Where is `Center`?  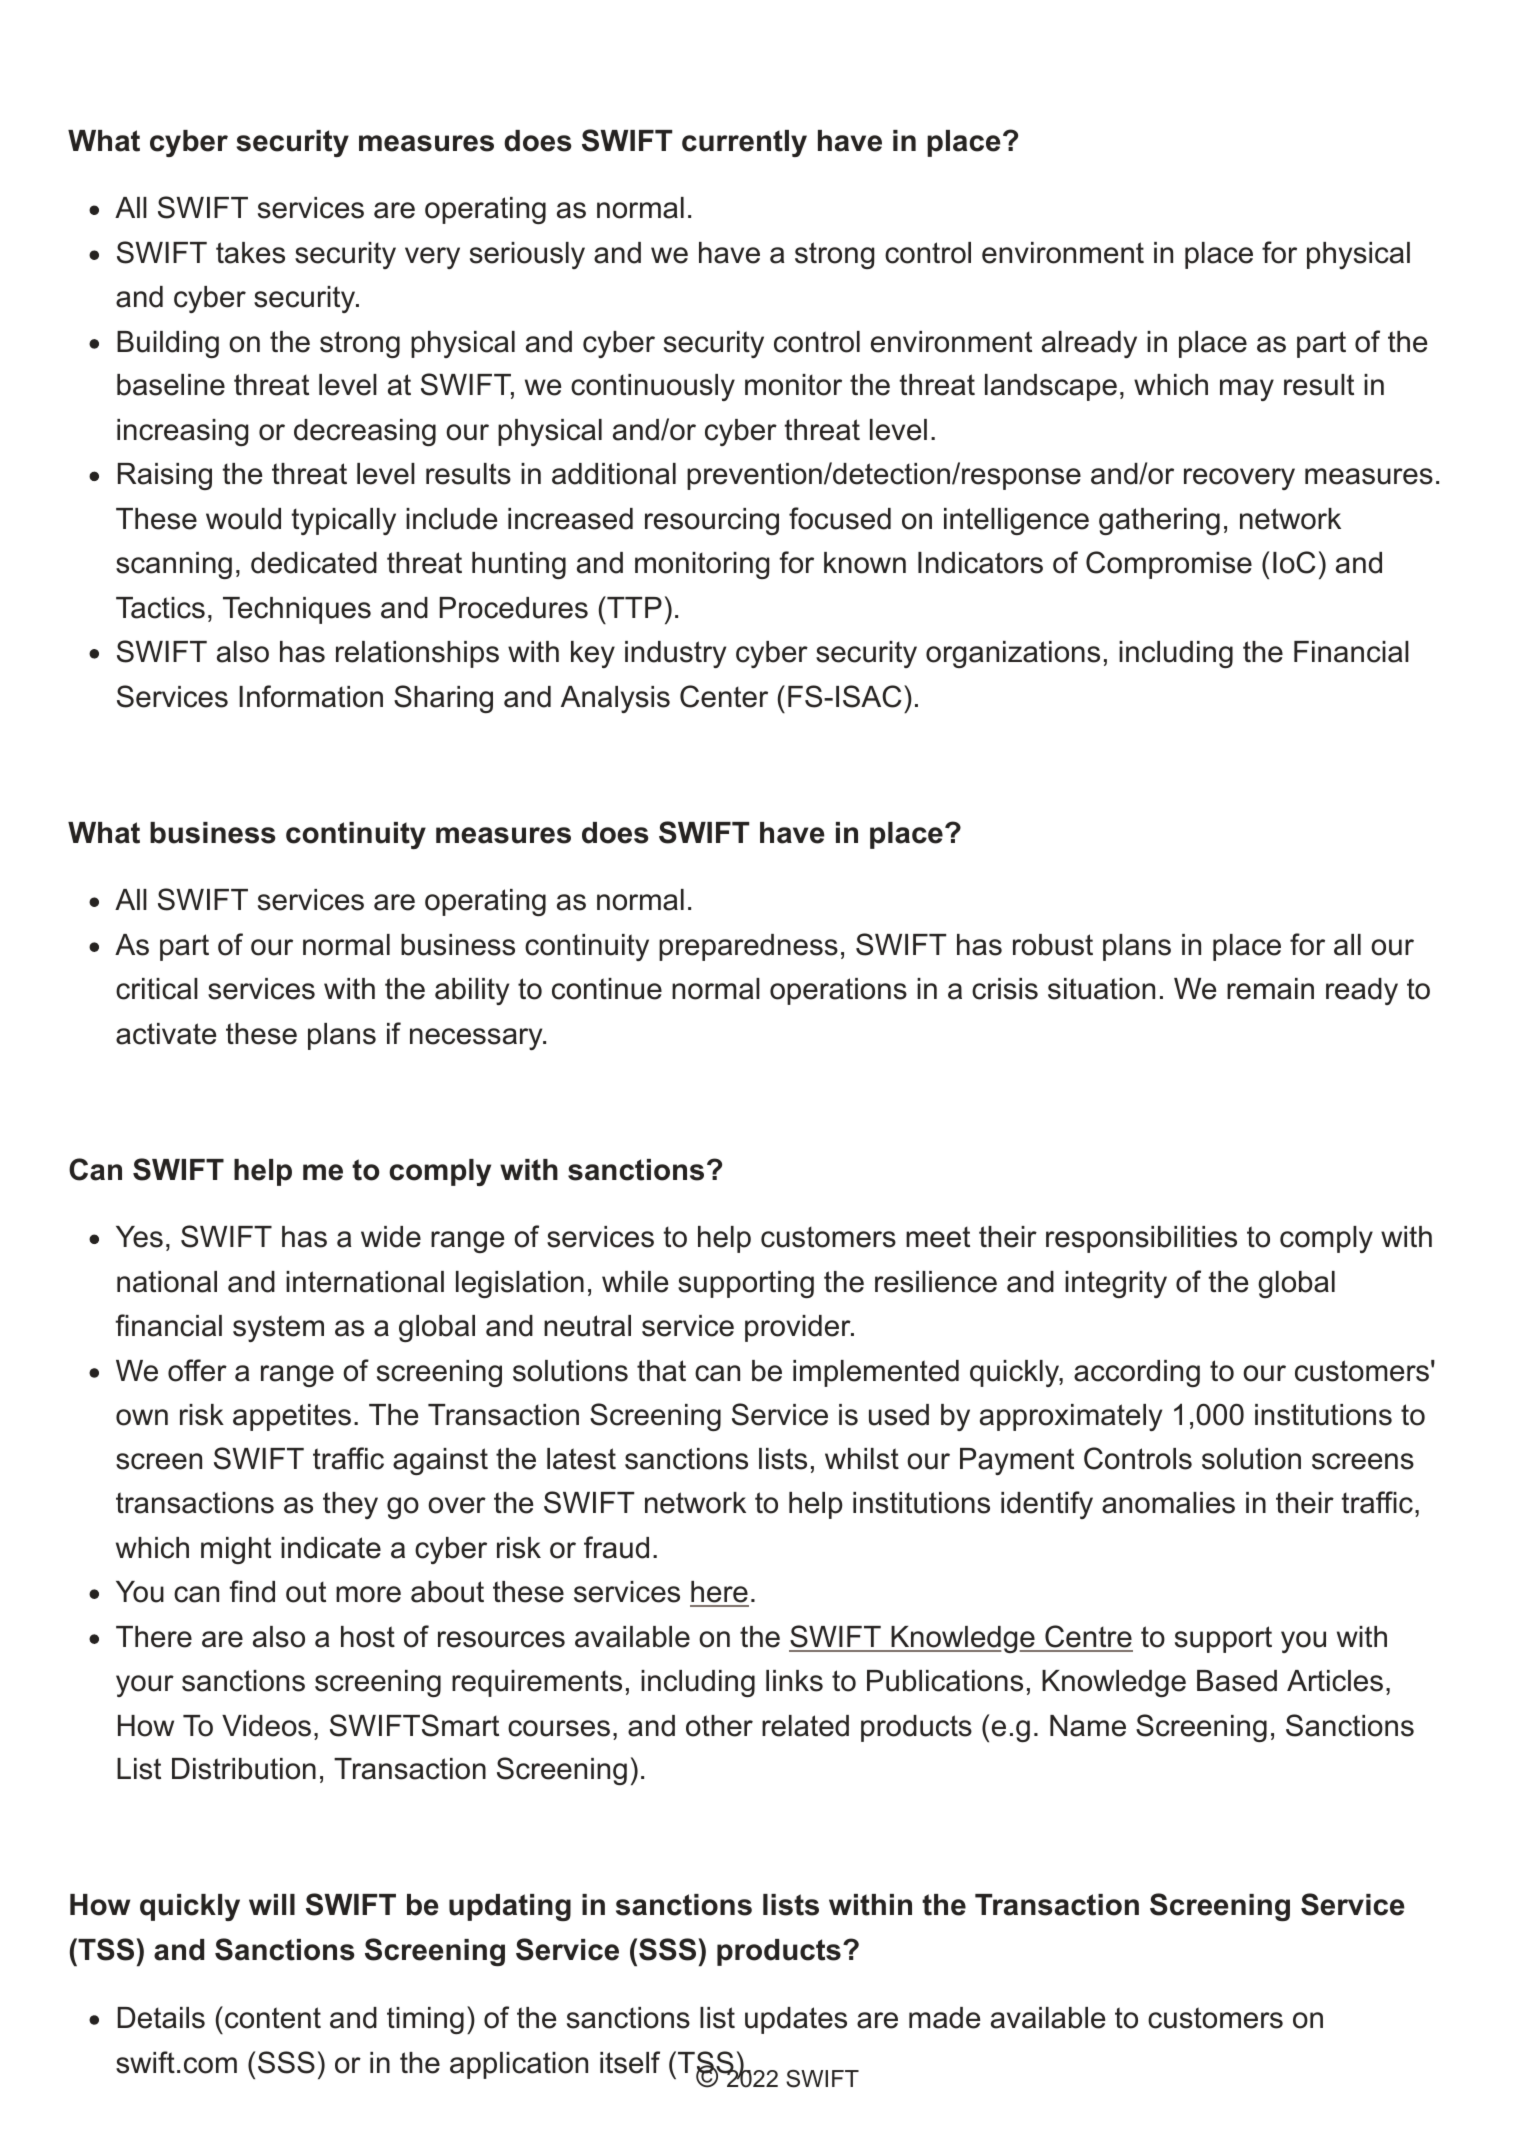 Center is located at coordinates (724, 696).
